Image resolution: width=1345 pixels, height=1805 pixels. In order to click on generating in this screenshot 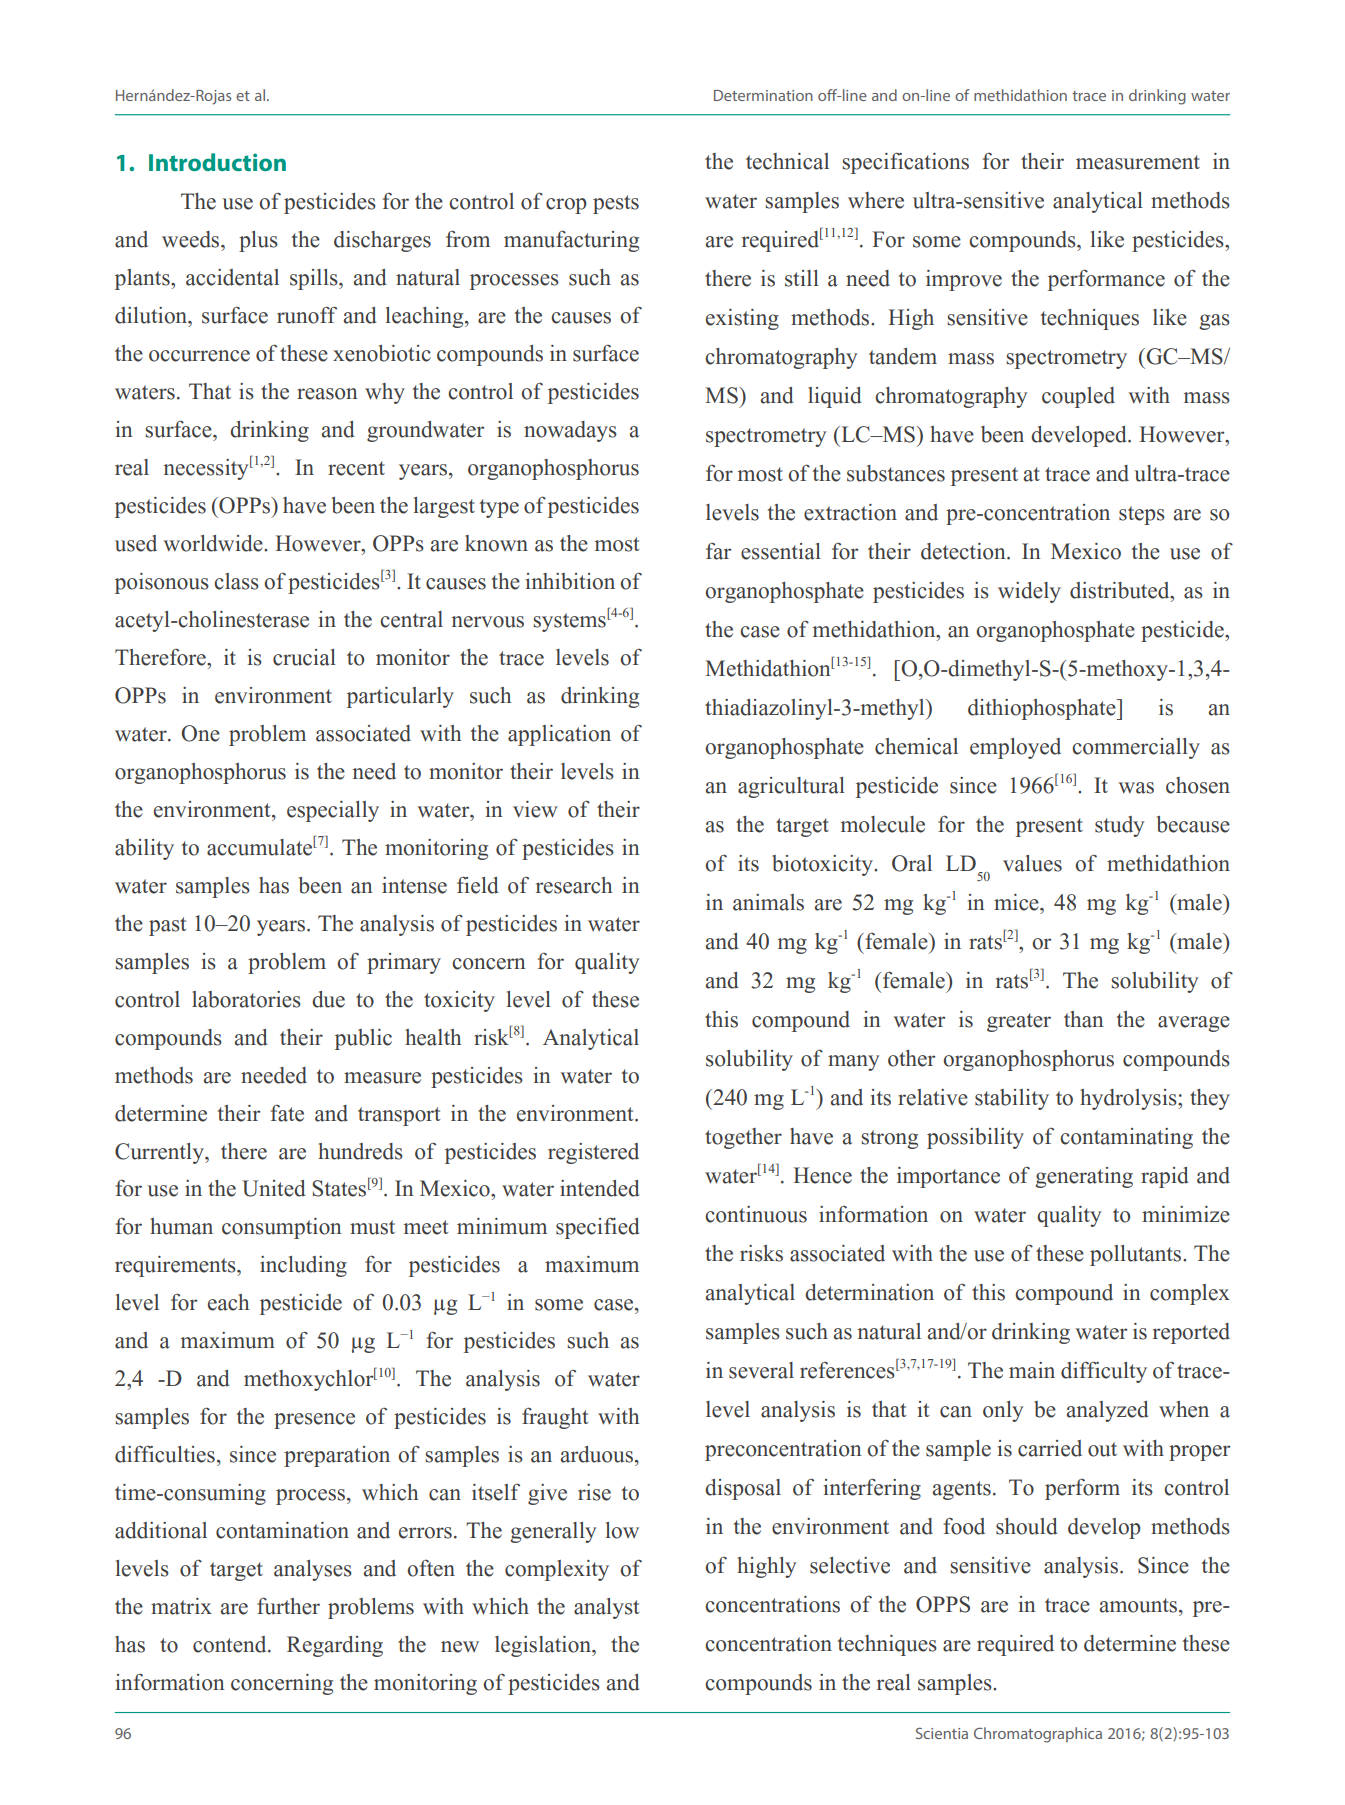, I will do `click(1084, 1177)`.
